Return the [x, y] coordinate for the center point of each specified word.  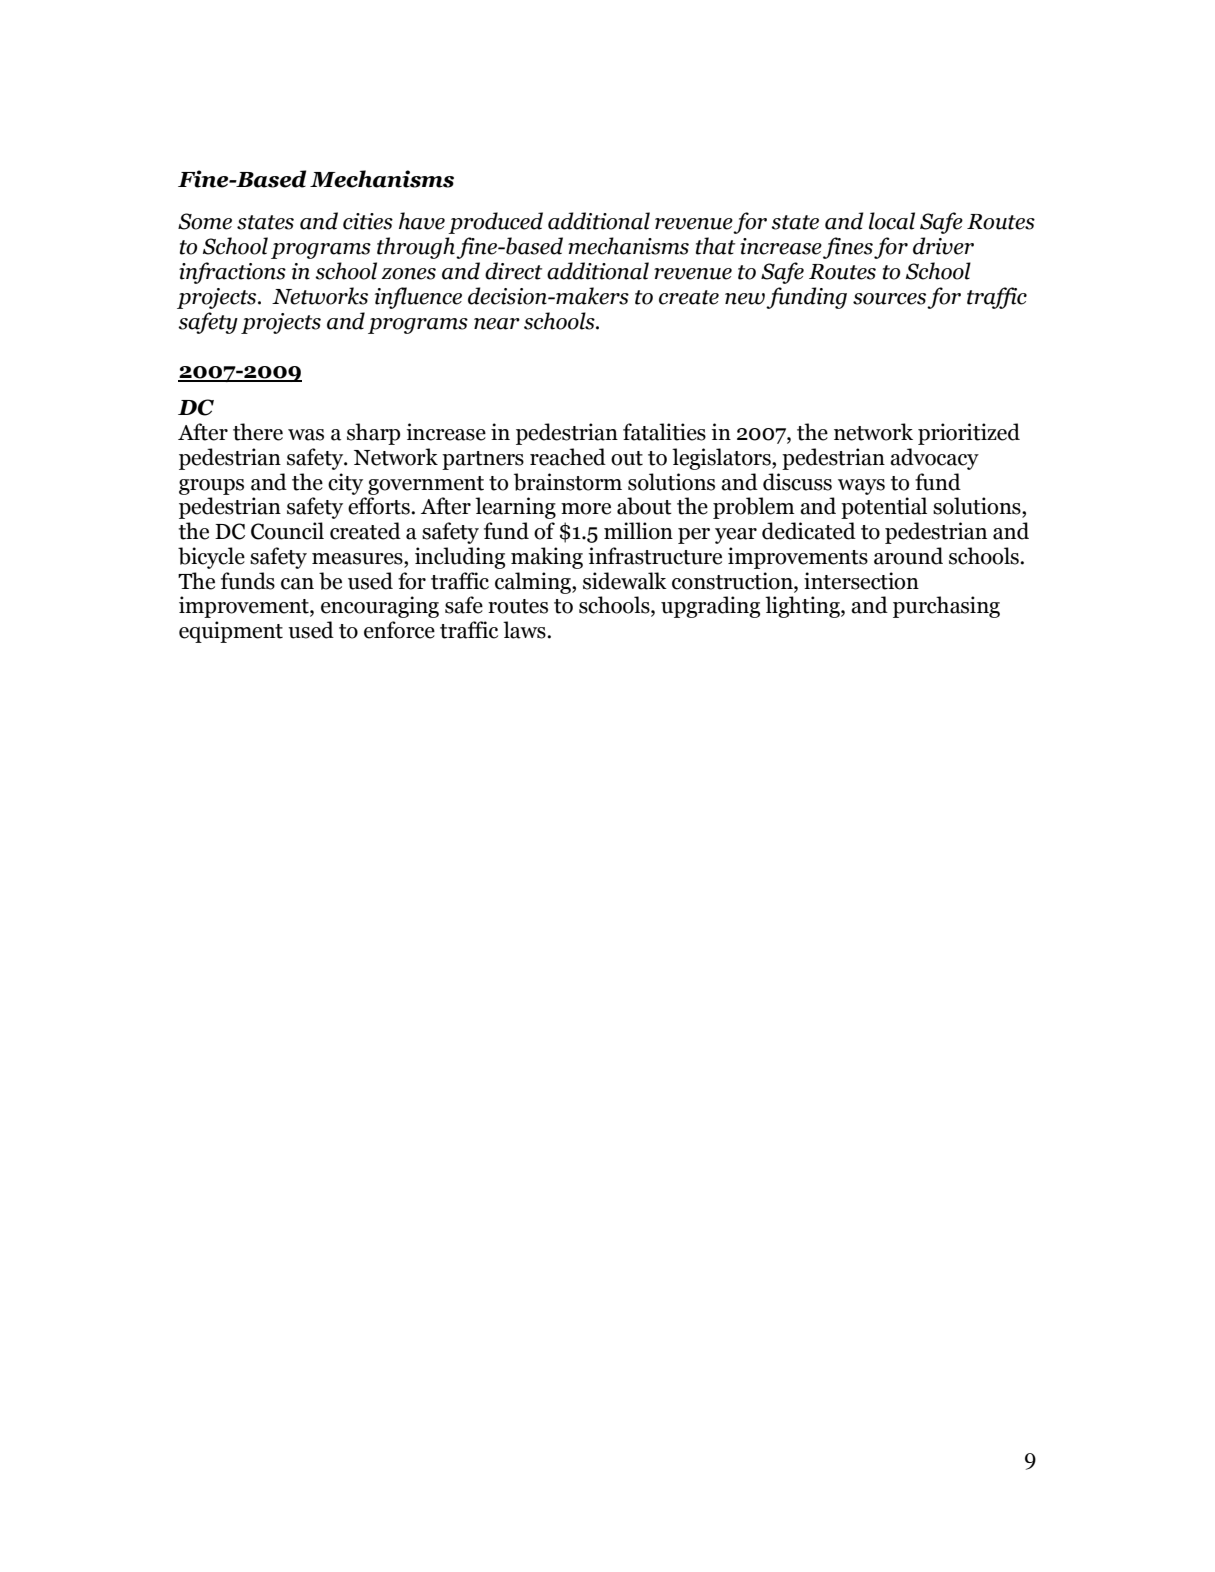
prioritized [969, 434]
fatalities [664, 432]
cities [368, 221]
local [892, 221]
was [306, 435]
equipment [231, 632]
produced [495, 223]
